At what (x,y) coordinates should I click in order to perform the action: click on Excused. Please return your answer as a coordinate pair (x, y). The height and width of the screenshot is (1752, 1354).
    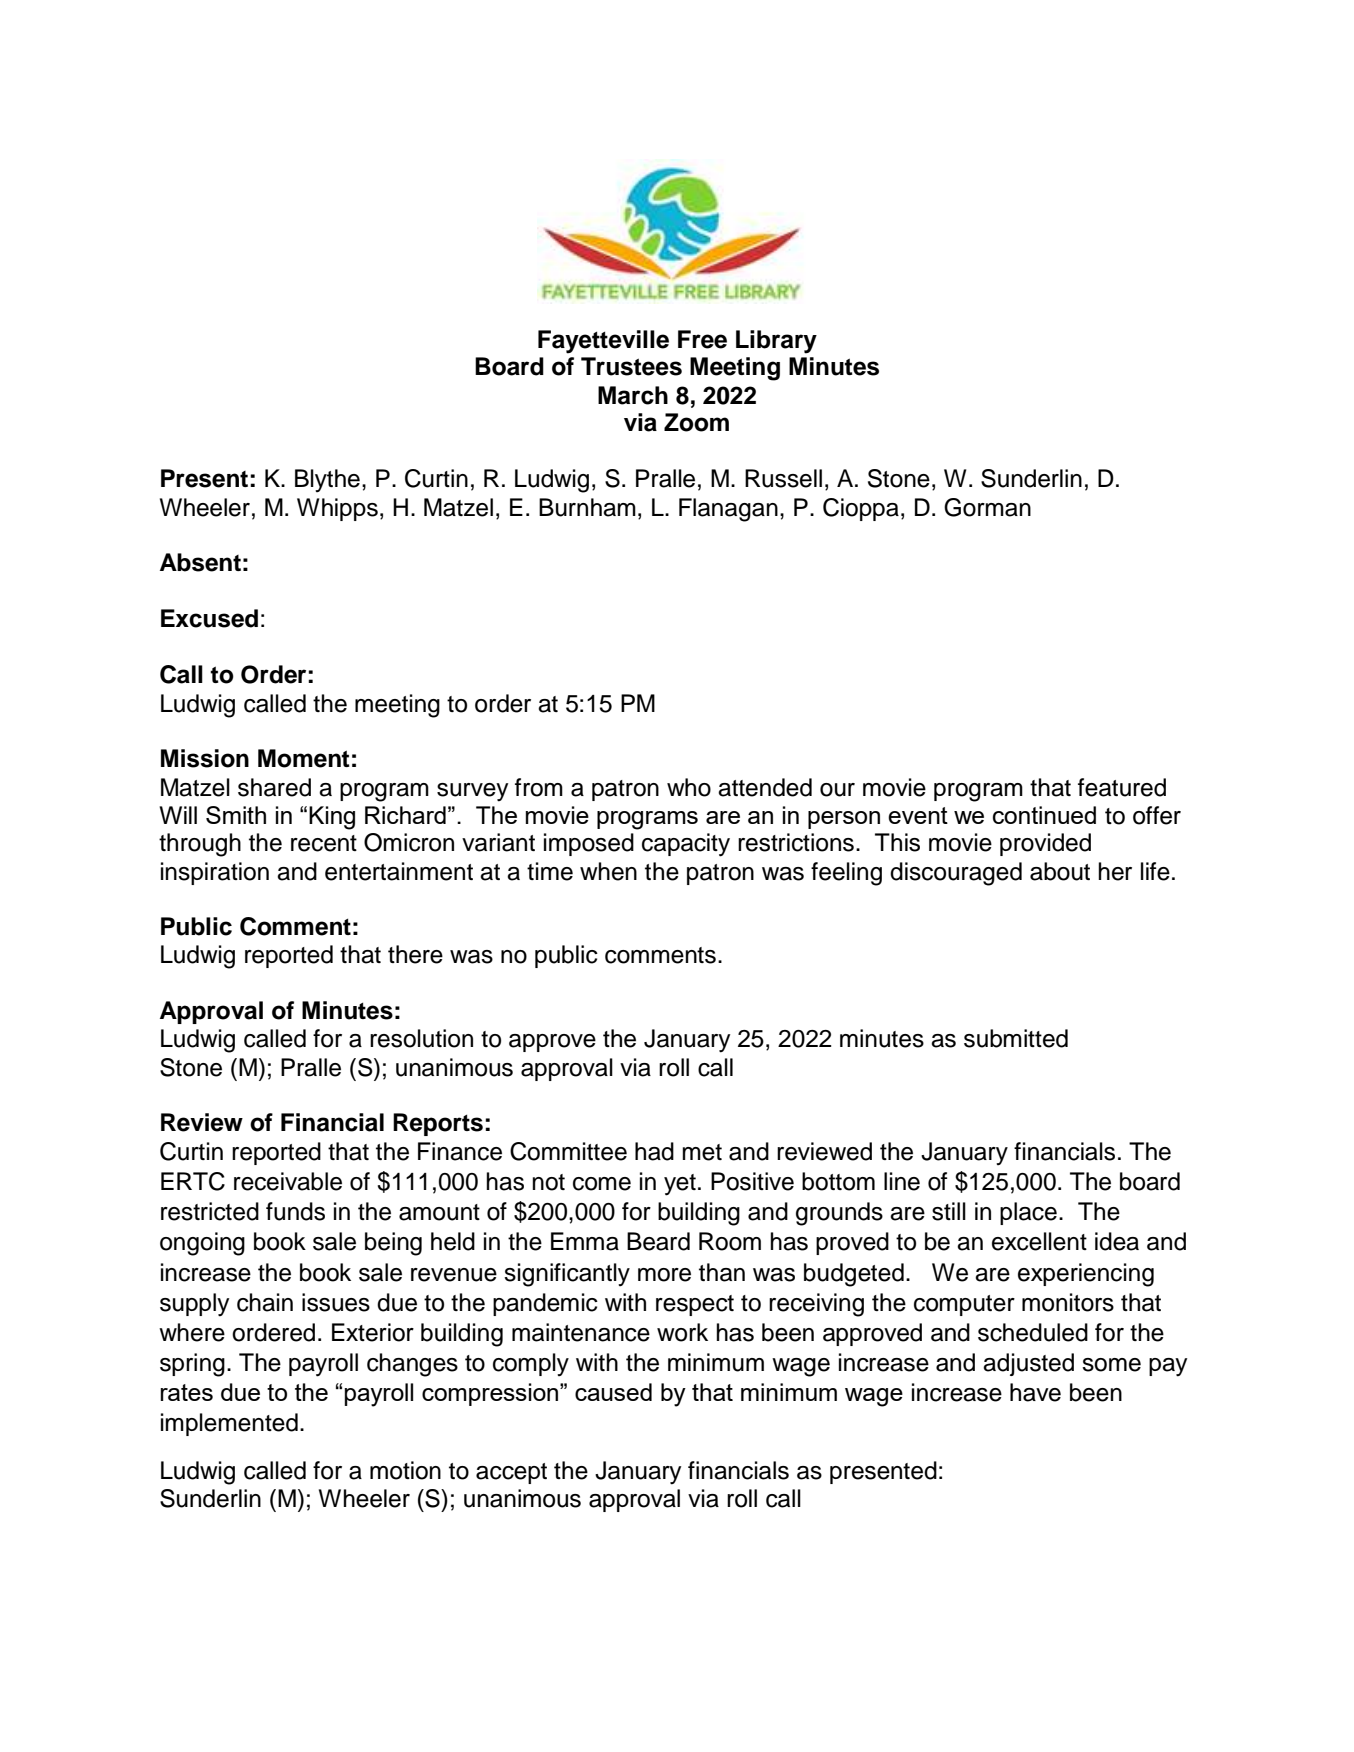
    Looking at the image, I should click on (209, 618).
